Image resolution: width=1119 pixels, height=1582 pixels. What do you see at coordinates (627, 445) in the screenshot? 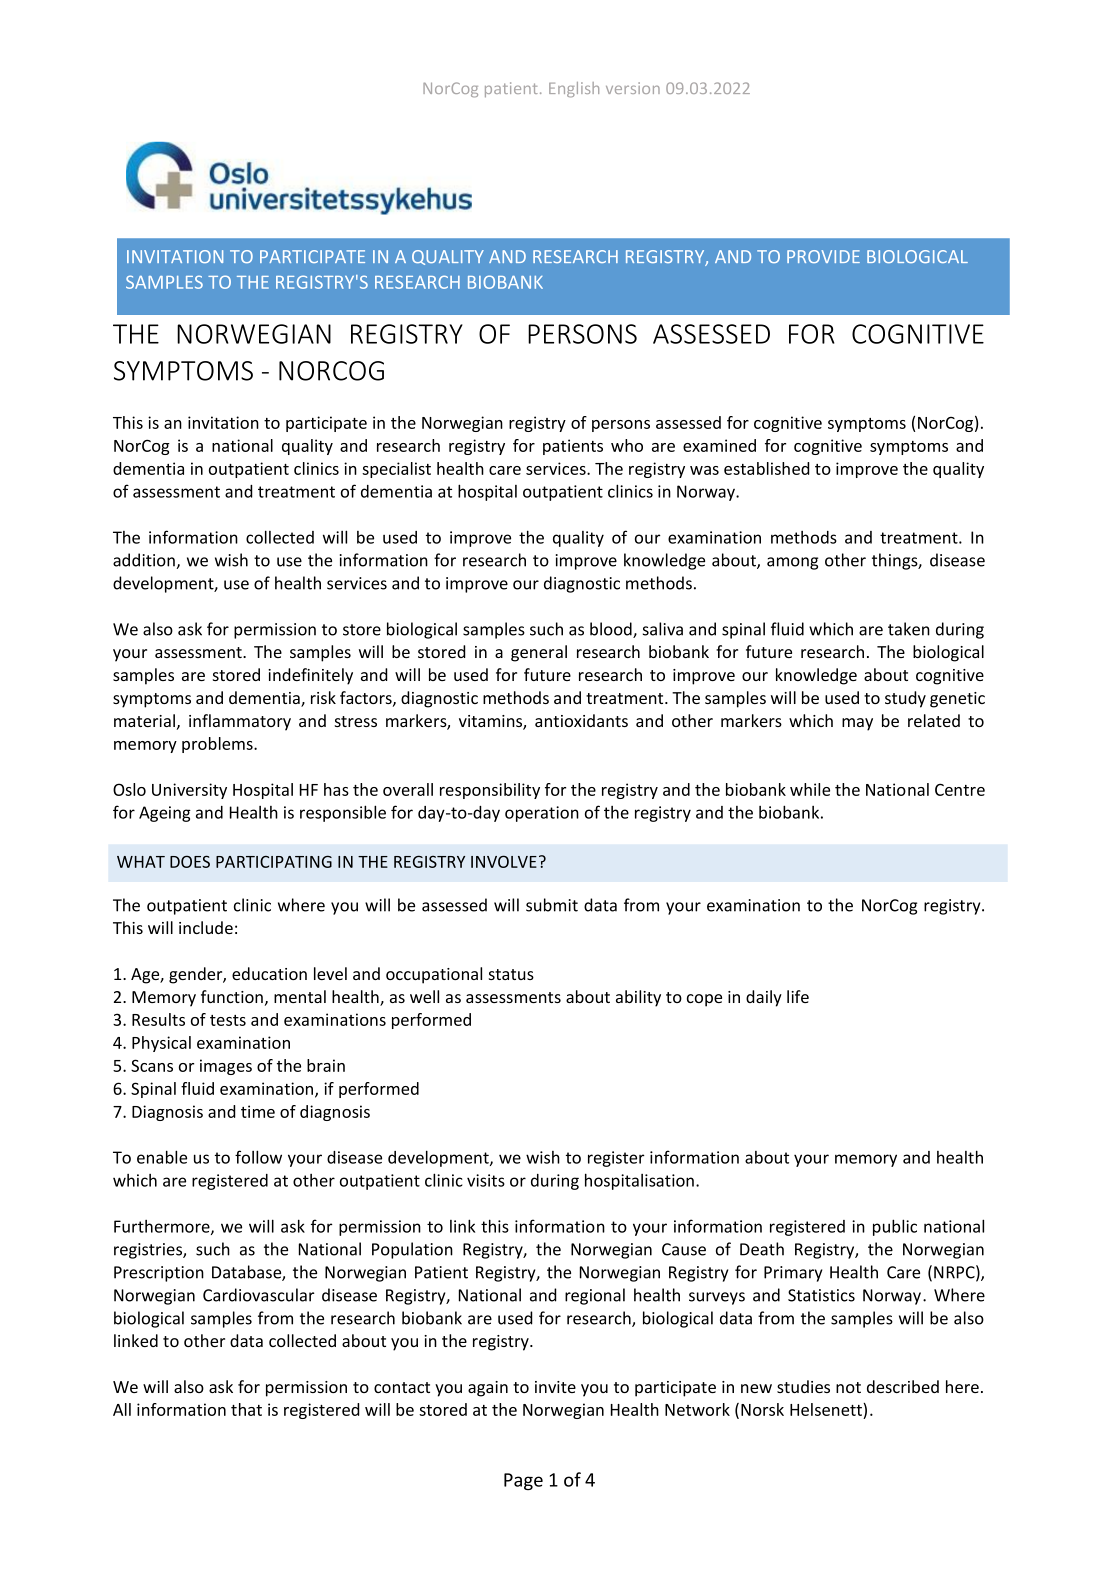
I see `who` at bounding box center [627, 445].
